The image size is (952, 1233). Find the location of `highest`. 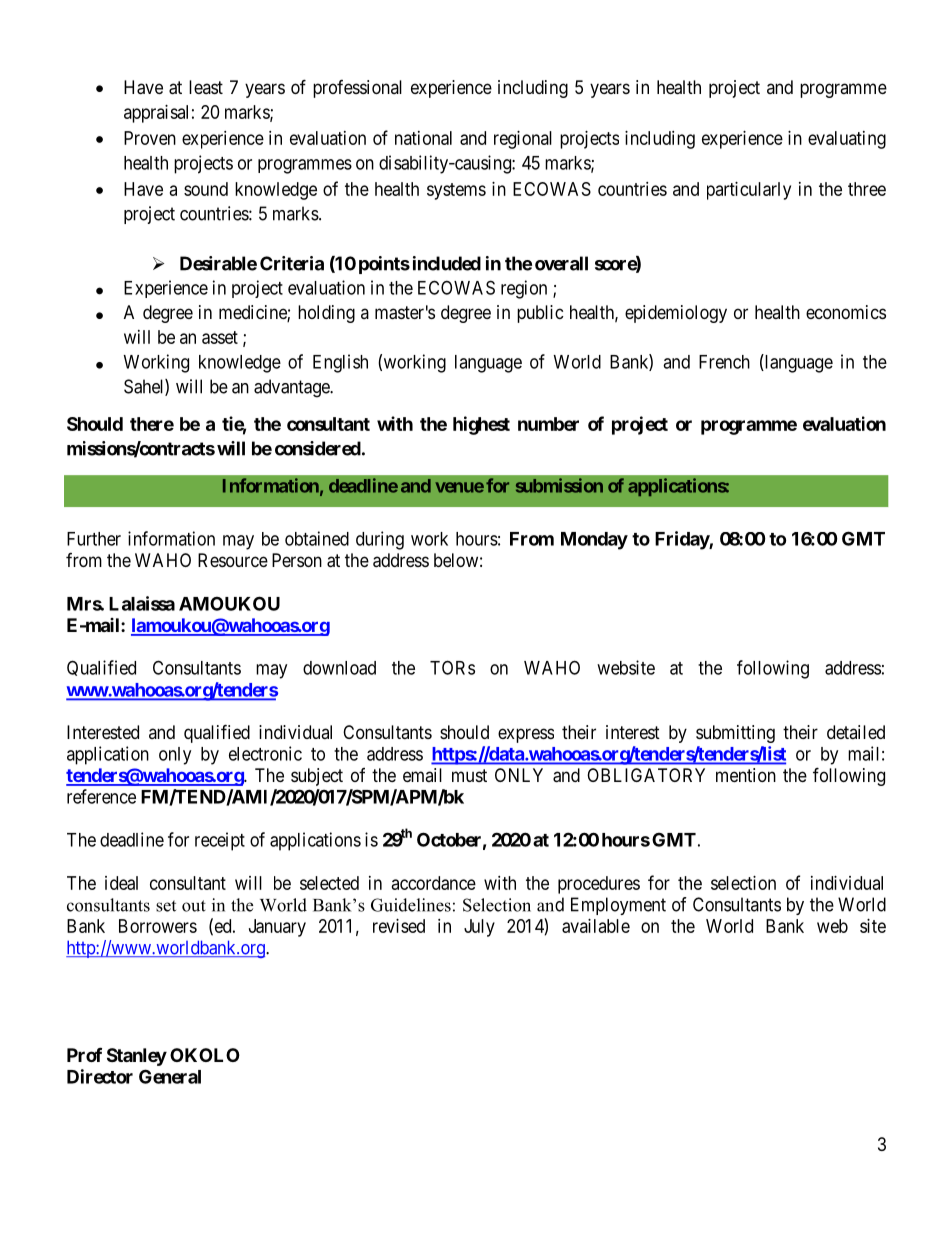

highest is located at coordinates (481, 425).
